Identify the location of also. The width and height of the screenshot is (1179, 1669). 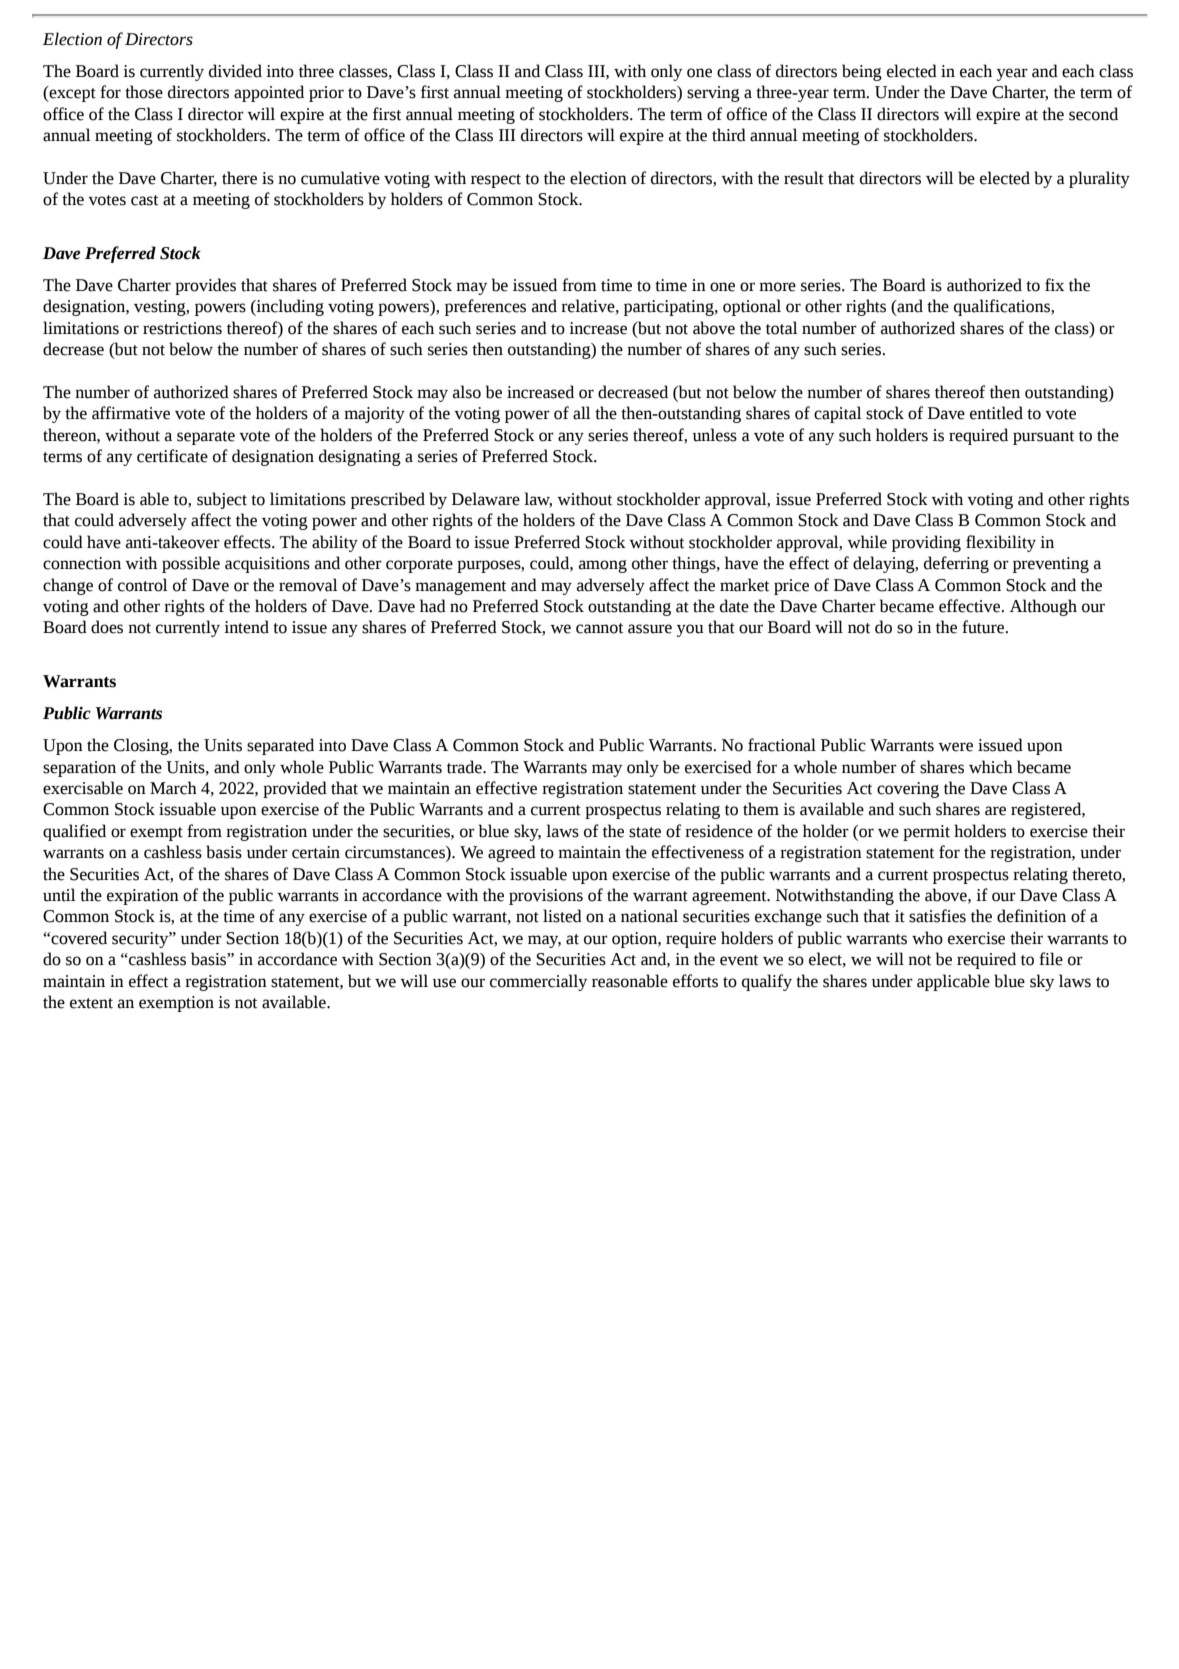
(467, 392).
